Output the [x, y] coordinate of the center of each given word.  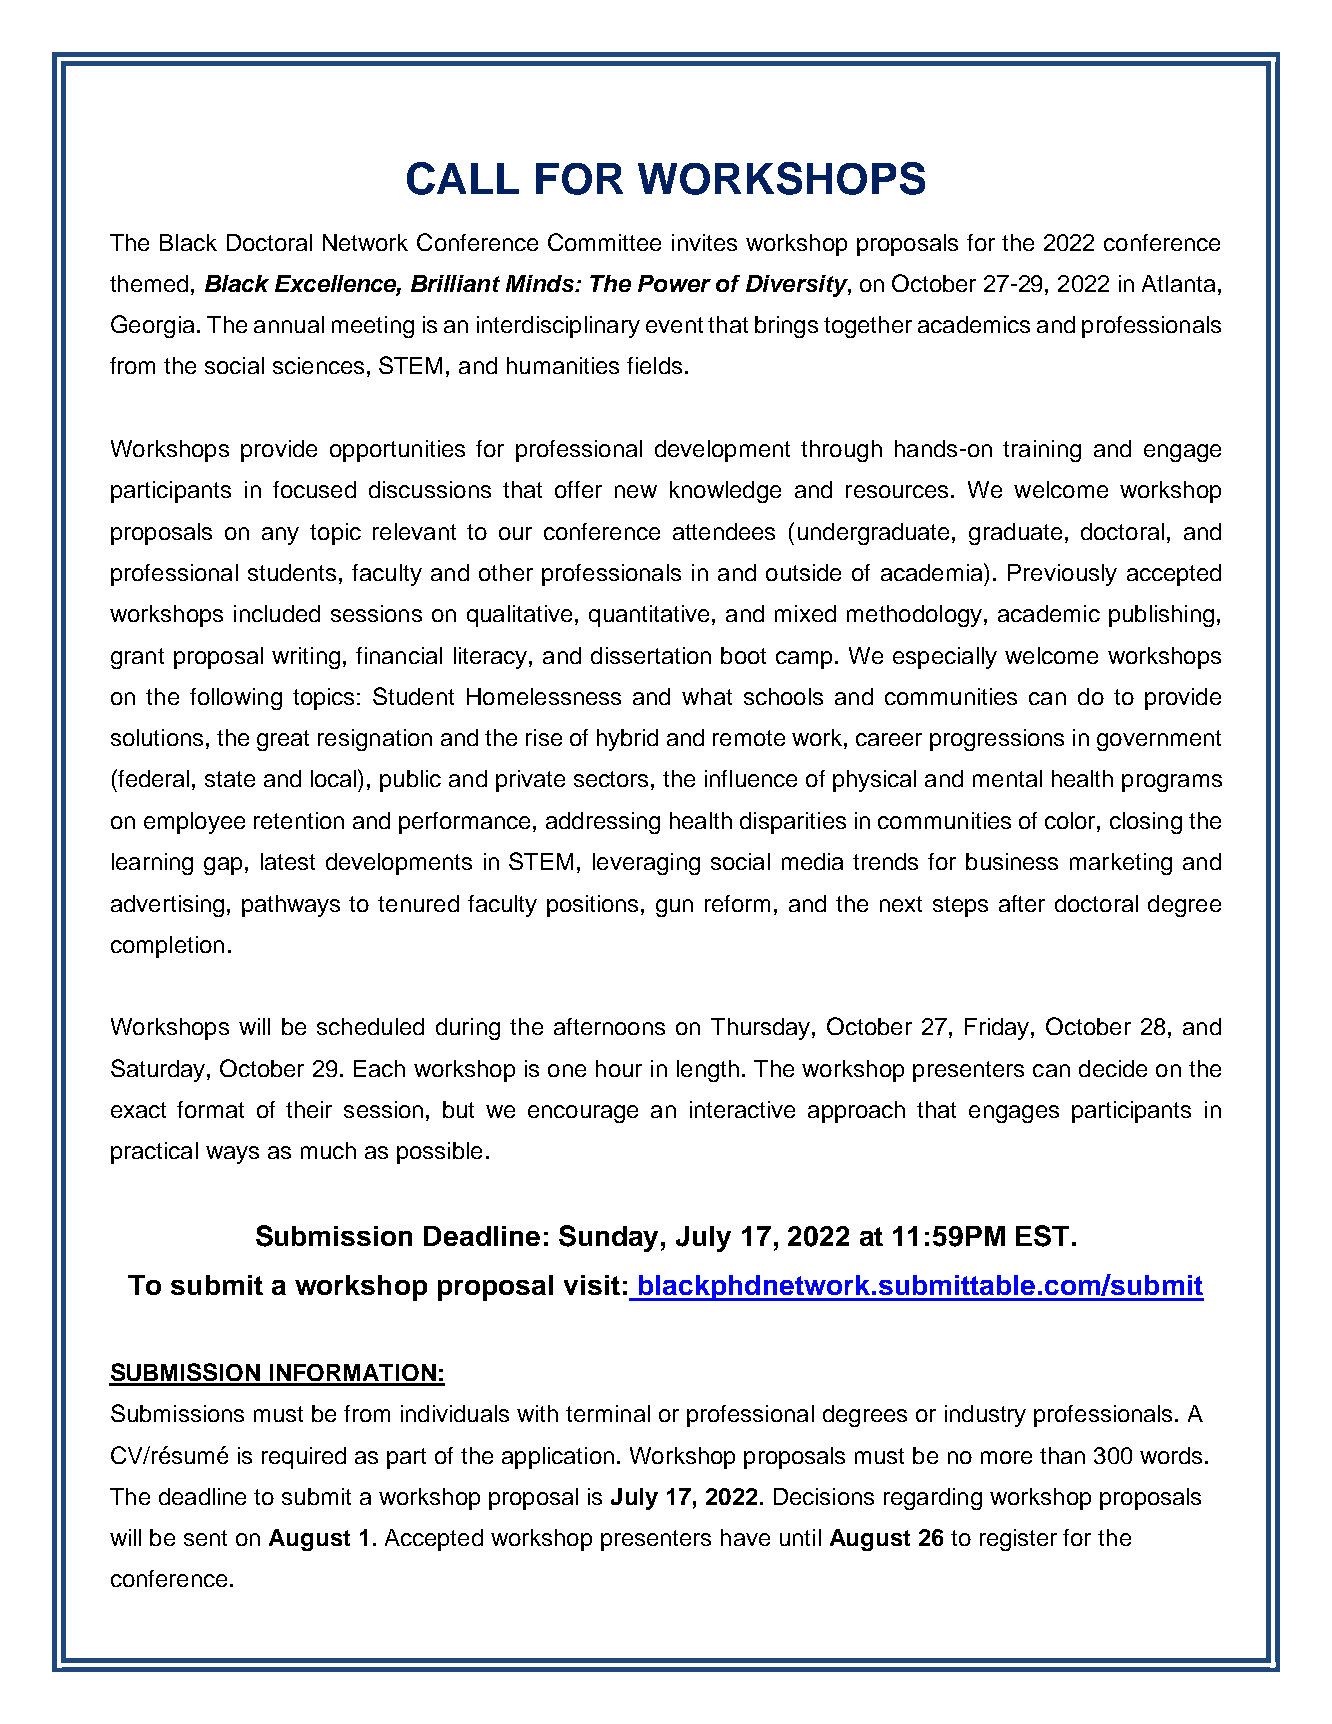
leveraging [646, 864]
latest [288, 861]
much [328, 1150]
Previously [1062, 575]
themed [149, 283]
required [304, 1458]
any [280, 536]
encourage [583, 1114]
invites [704, 242]
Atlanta [1178, 283]
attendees [724, 531]
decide [1113, 1068]
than [1062, 1455]
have [745, 1537]
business [1012, 861]
